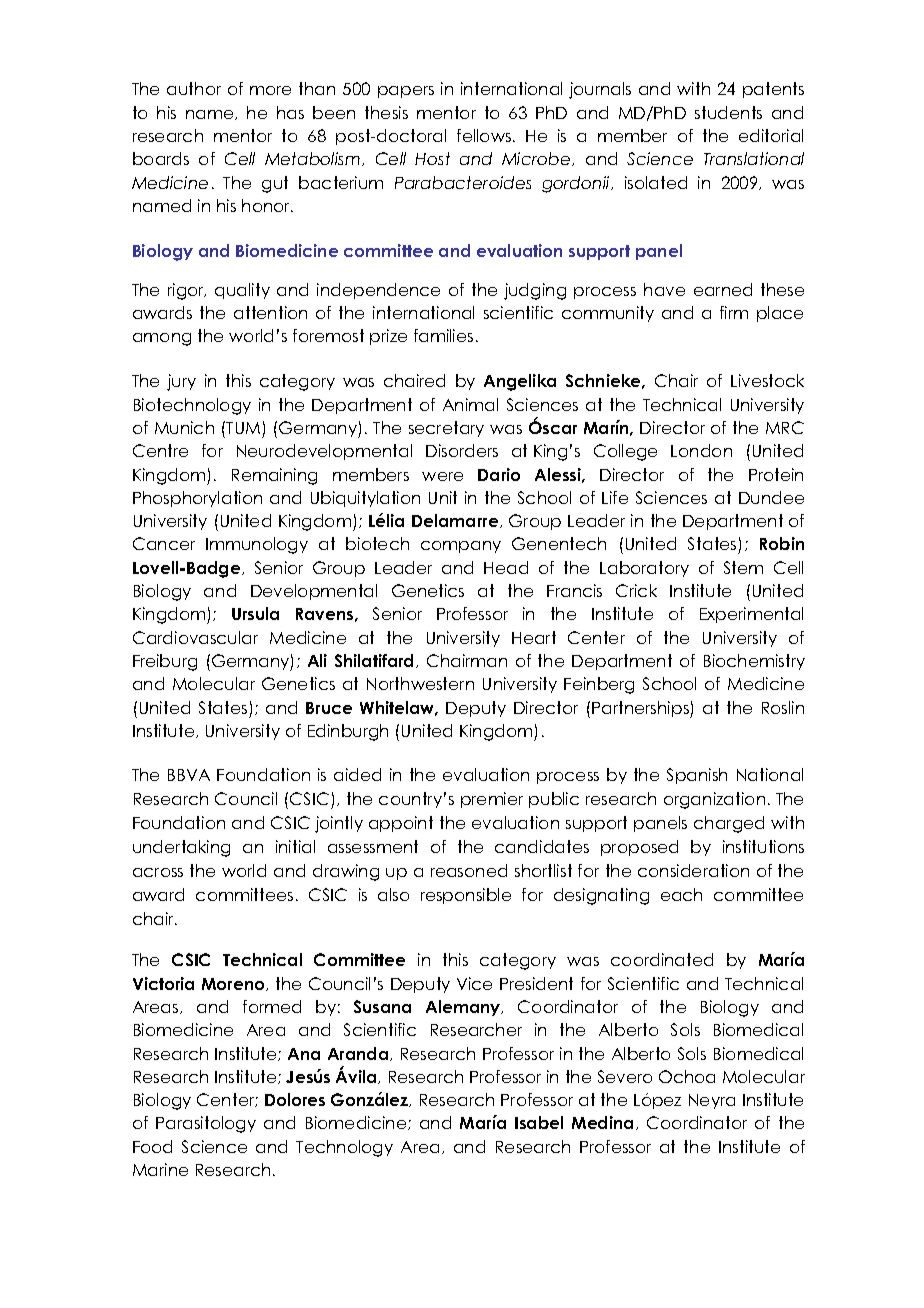  Describe the element at coordinates (687, 1076) in the screenshot. I see `Ochoa` at that location.
